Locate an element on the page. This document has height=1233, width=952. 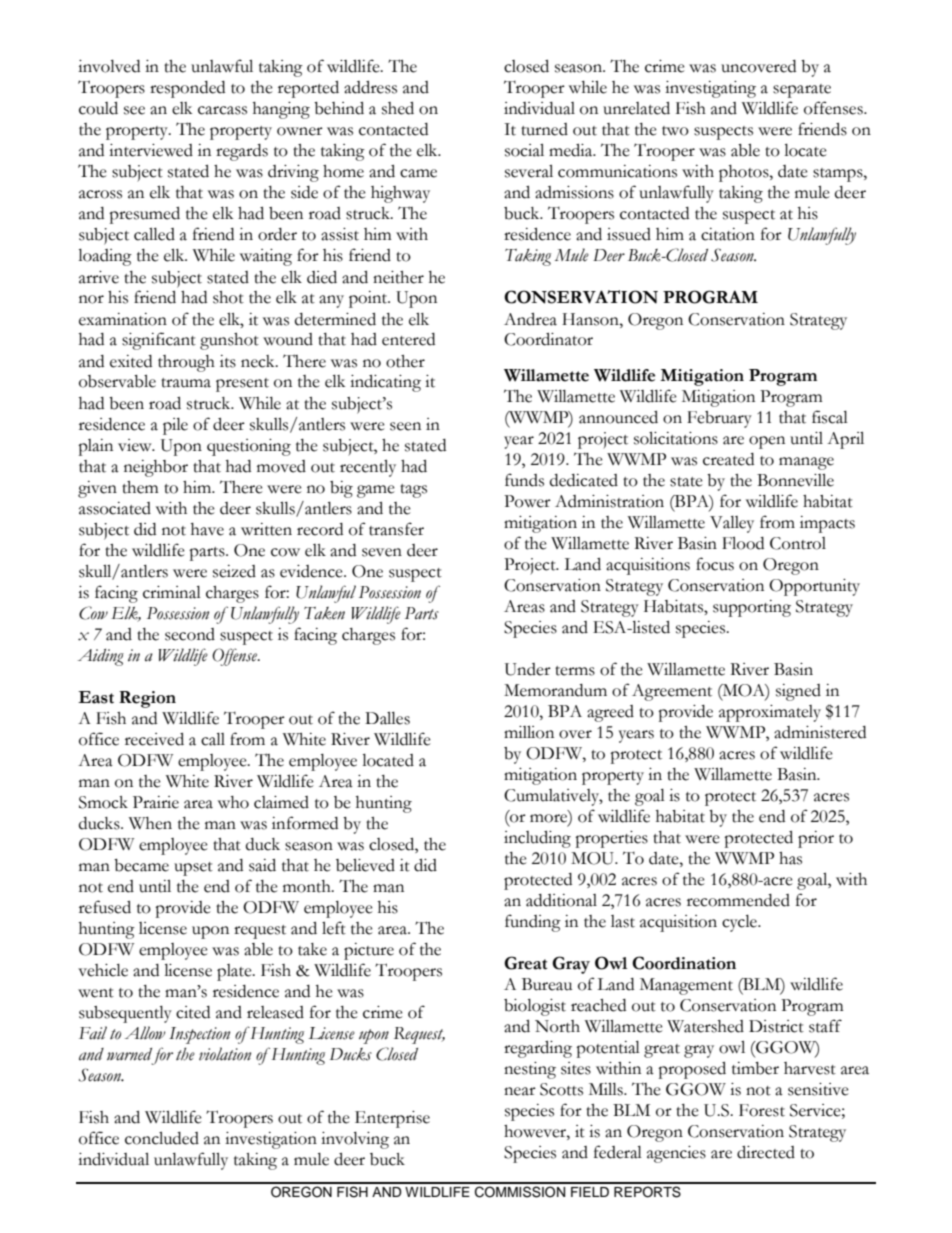
responded is located at coordinates (187, 89).
